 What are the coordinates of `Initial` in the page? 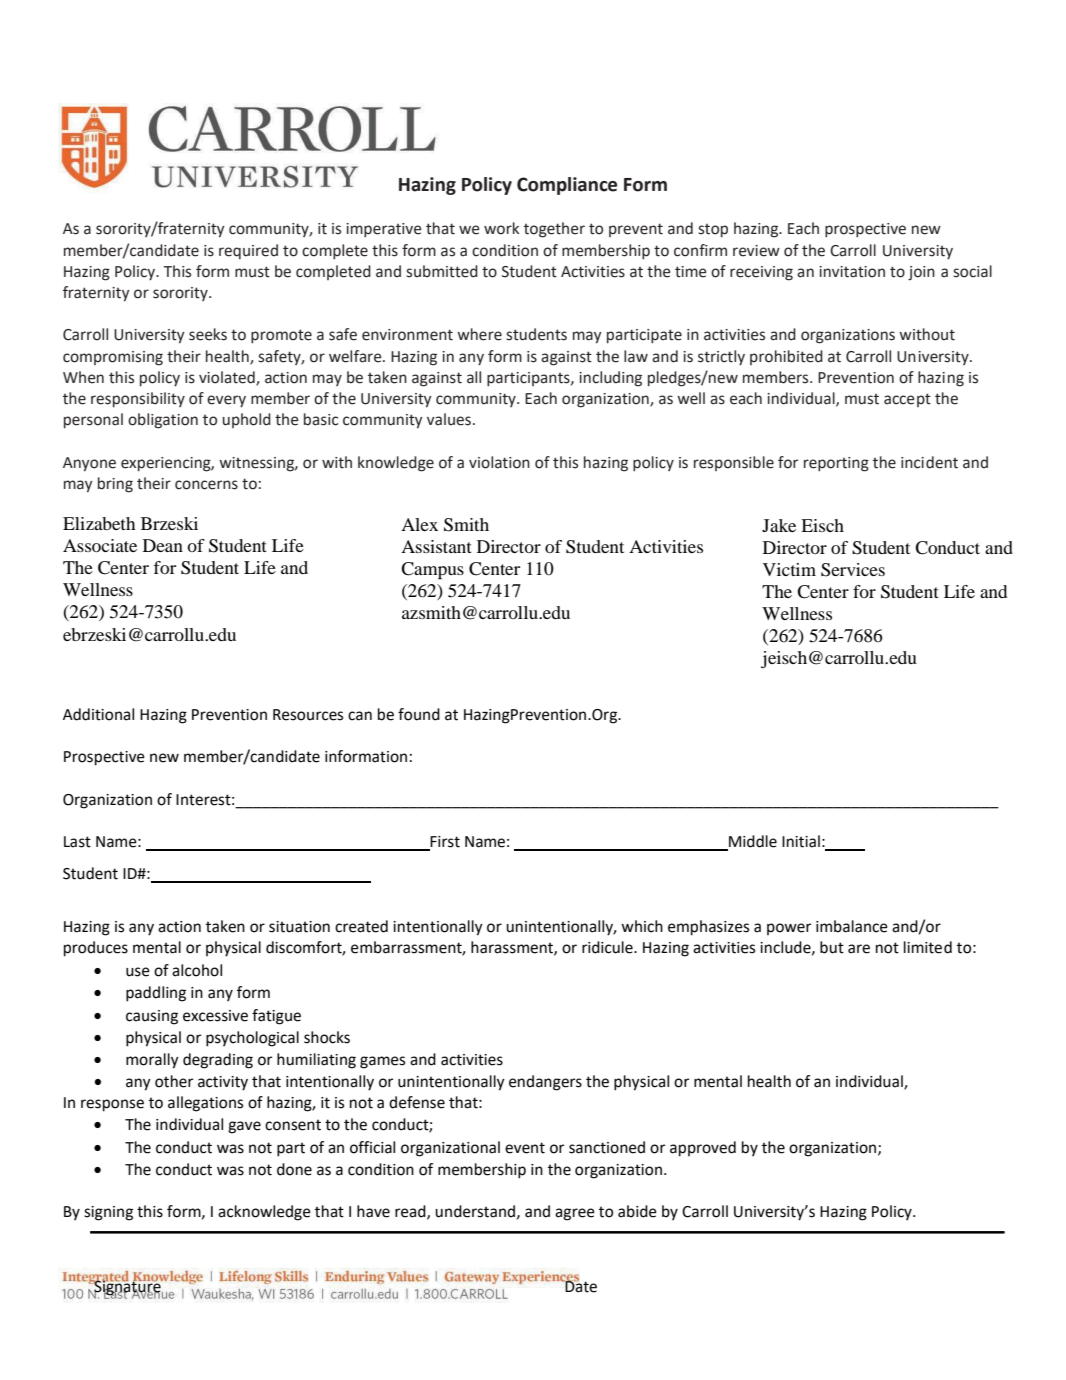 It's located at (801, 841).
